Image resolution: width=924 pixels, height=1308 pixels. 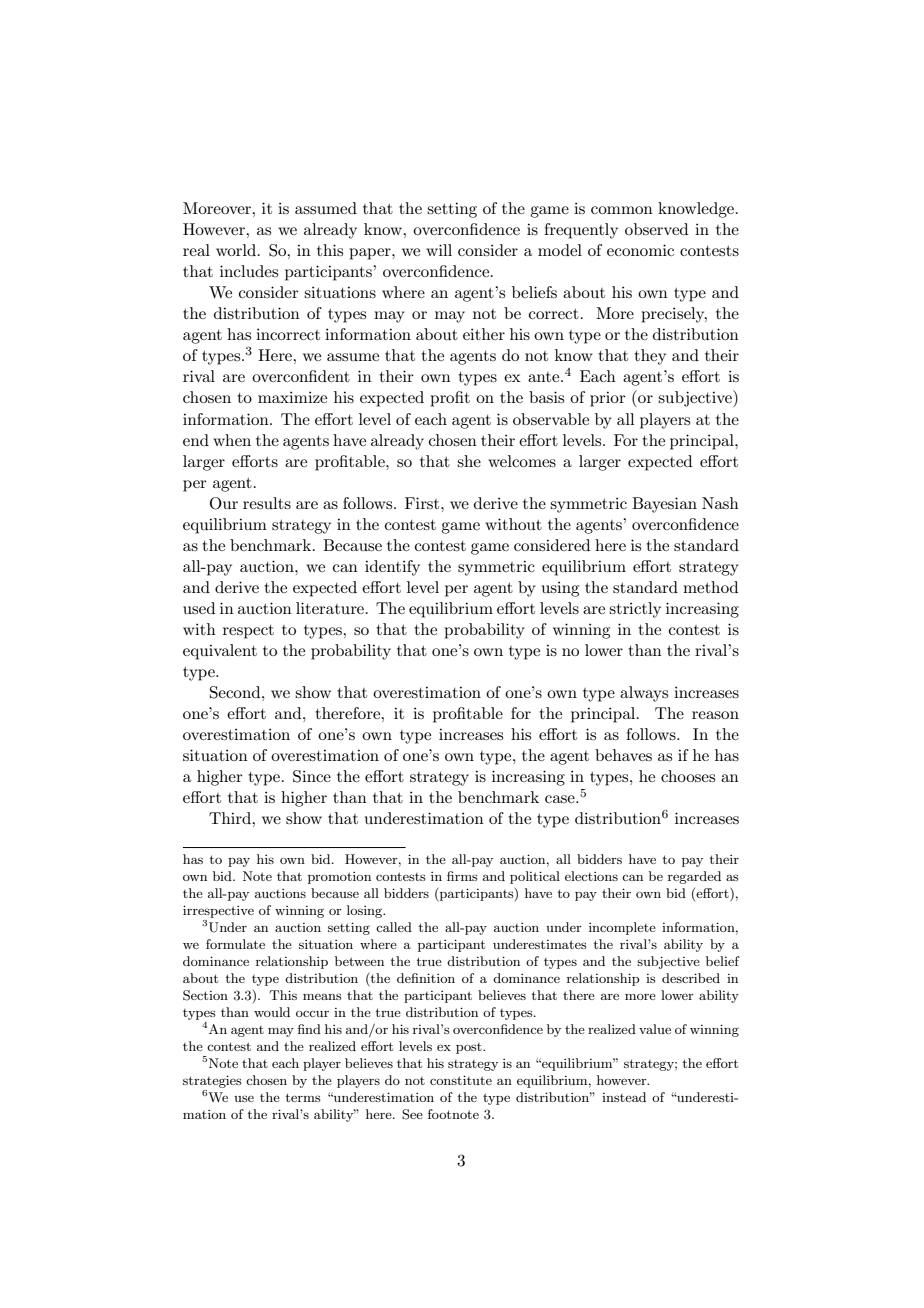 What do you see at coordinates (688, 776) in the screenshot?
I see `chooses` at bounding box center [688, 776].
